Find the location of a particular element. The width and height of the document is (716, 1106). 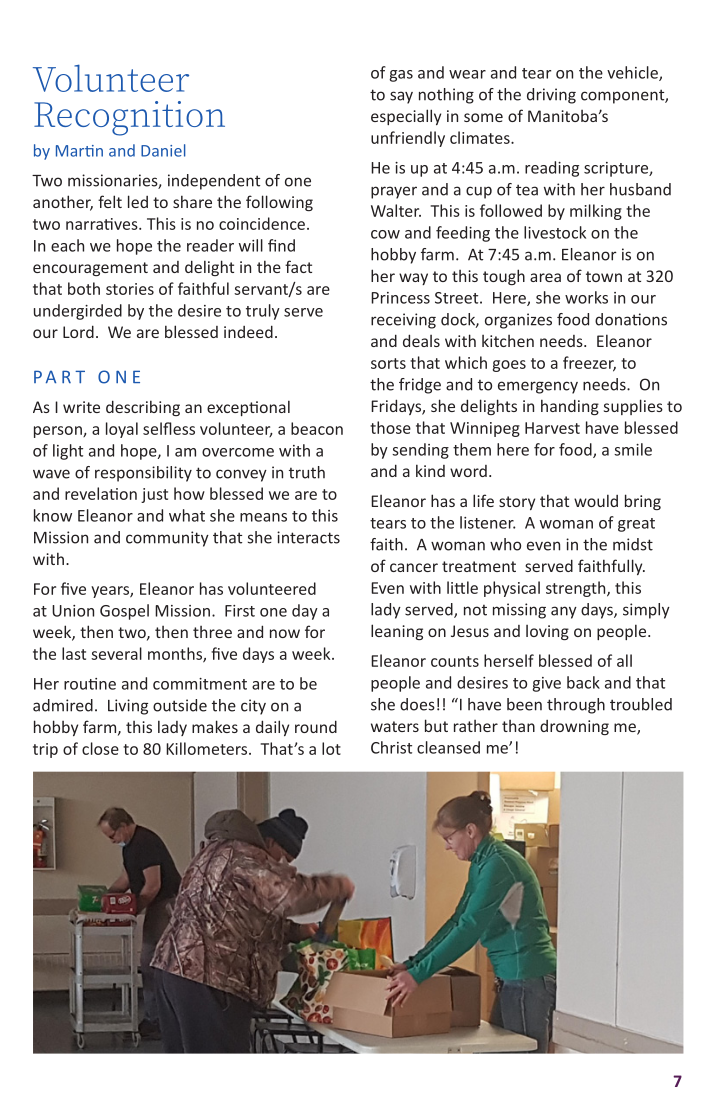

describing is located at coordinates (143, 408).
